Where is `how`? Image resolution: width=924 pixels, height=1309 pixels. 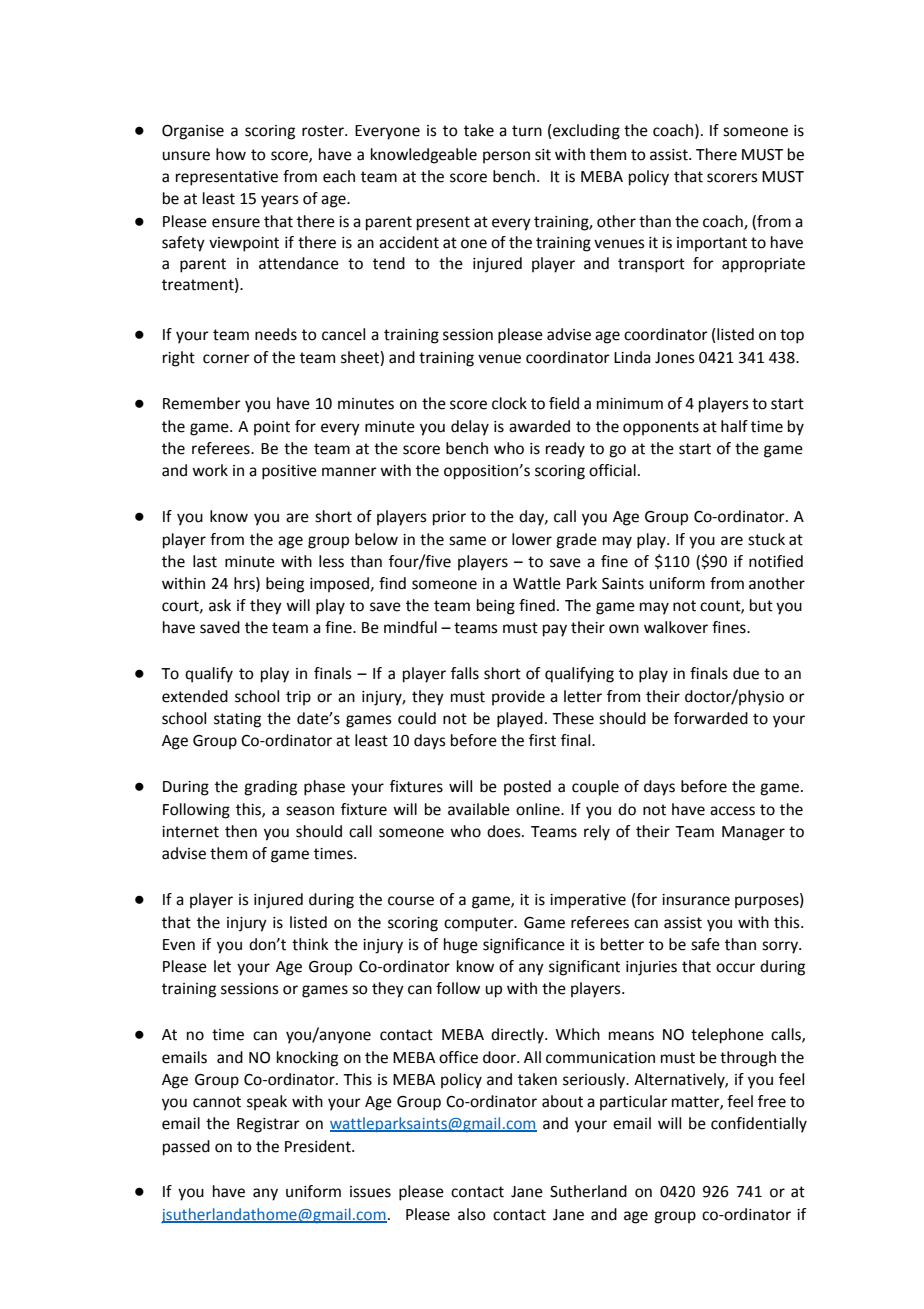
how is located at coordinates (231, 154).
